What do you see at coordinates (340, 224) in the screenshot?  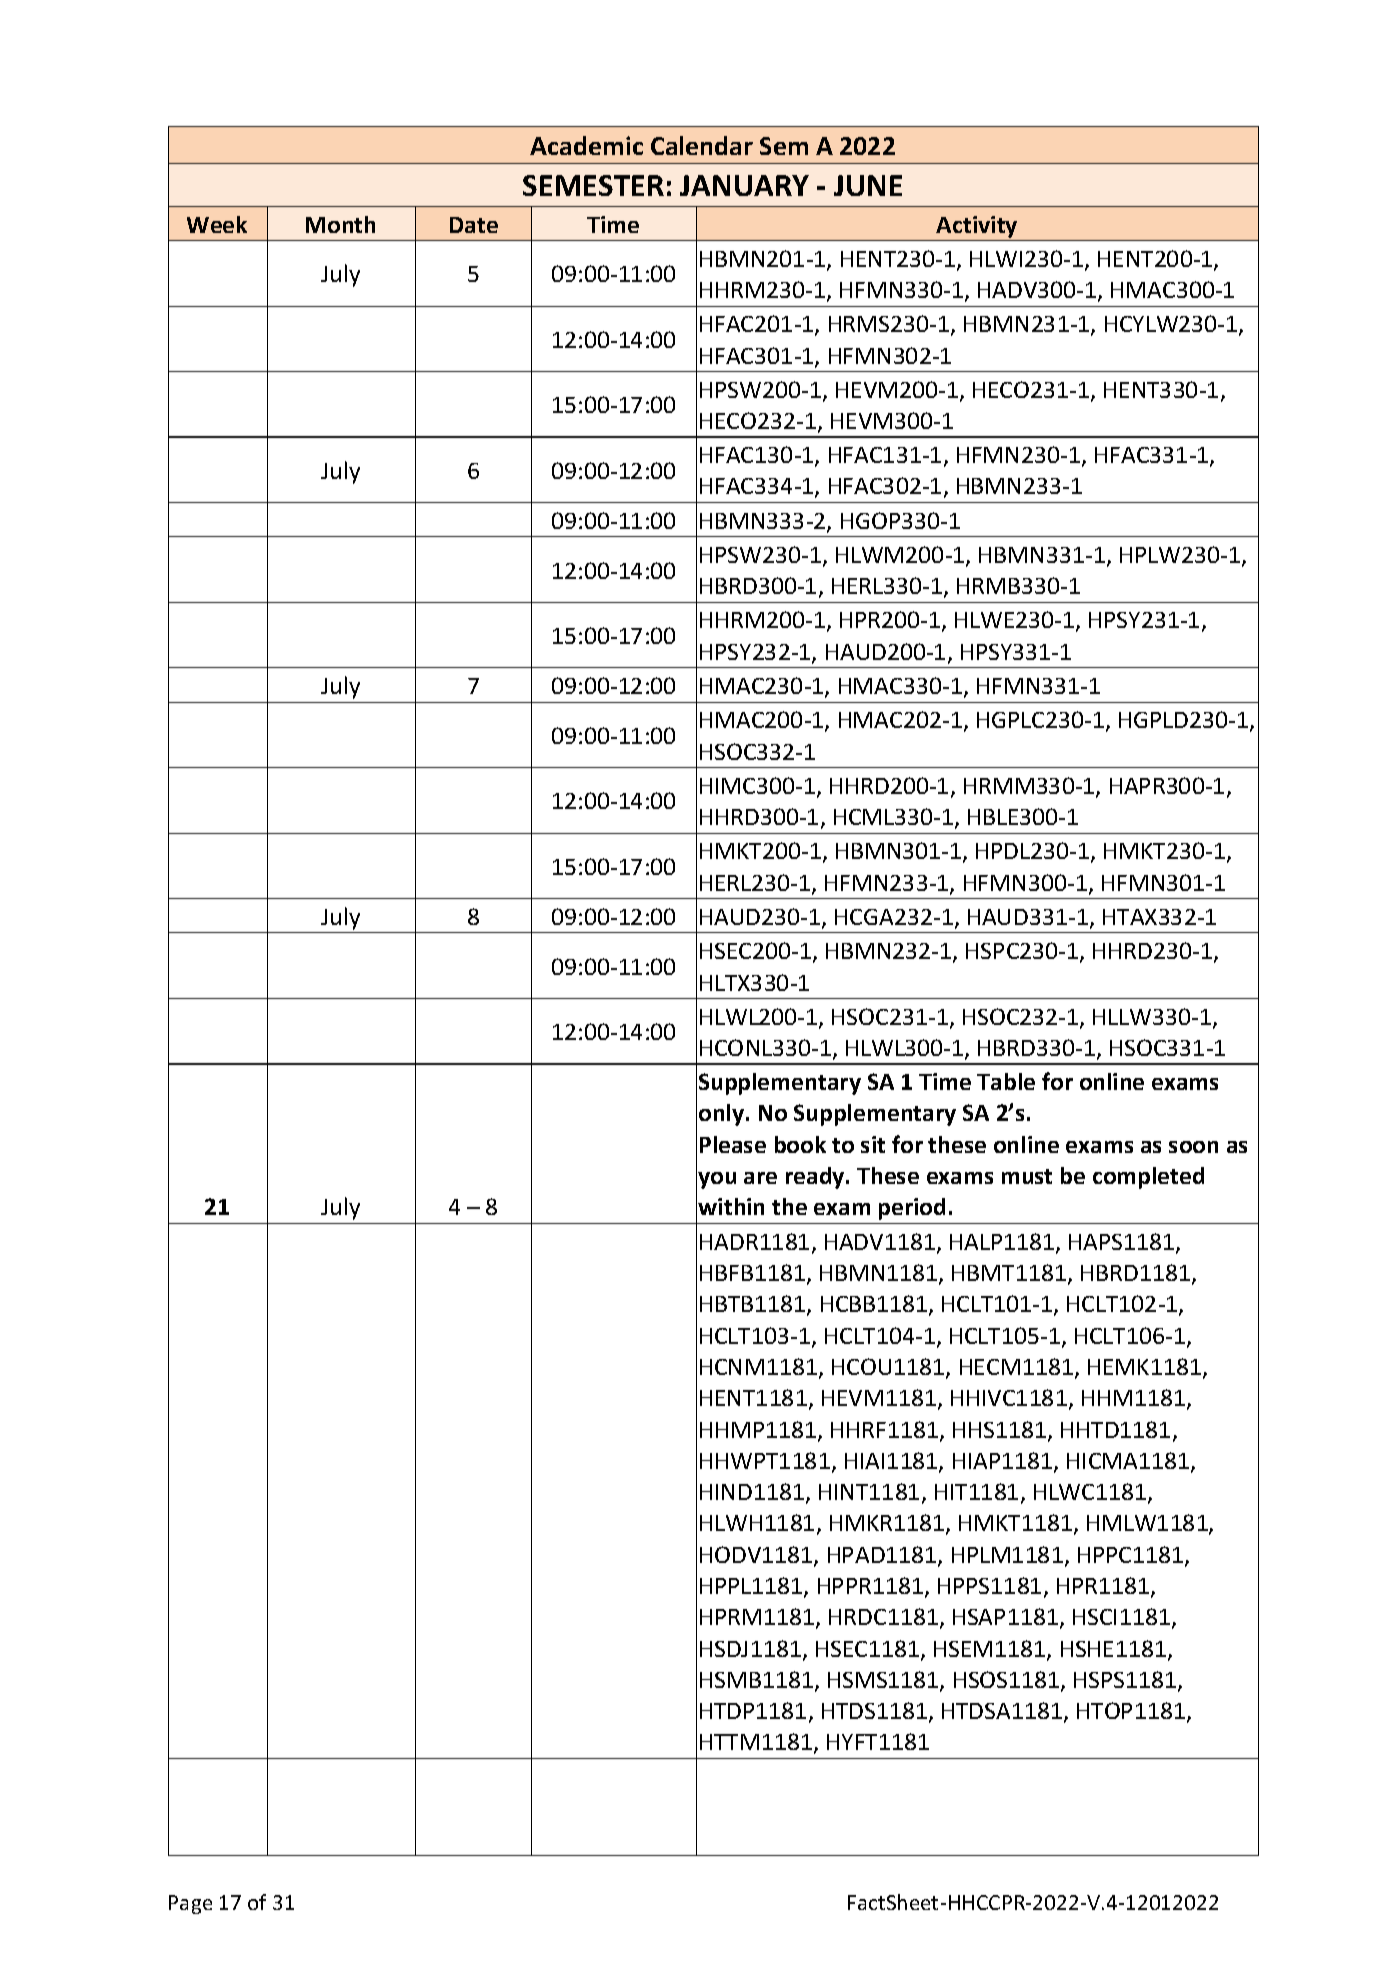 I see `Month` at bounding box center [340, 224].
